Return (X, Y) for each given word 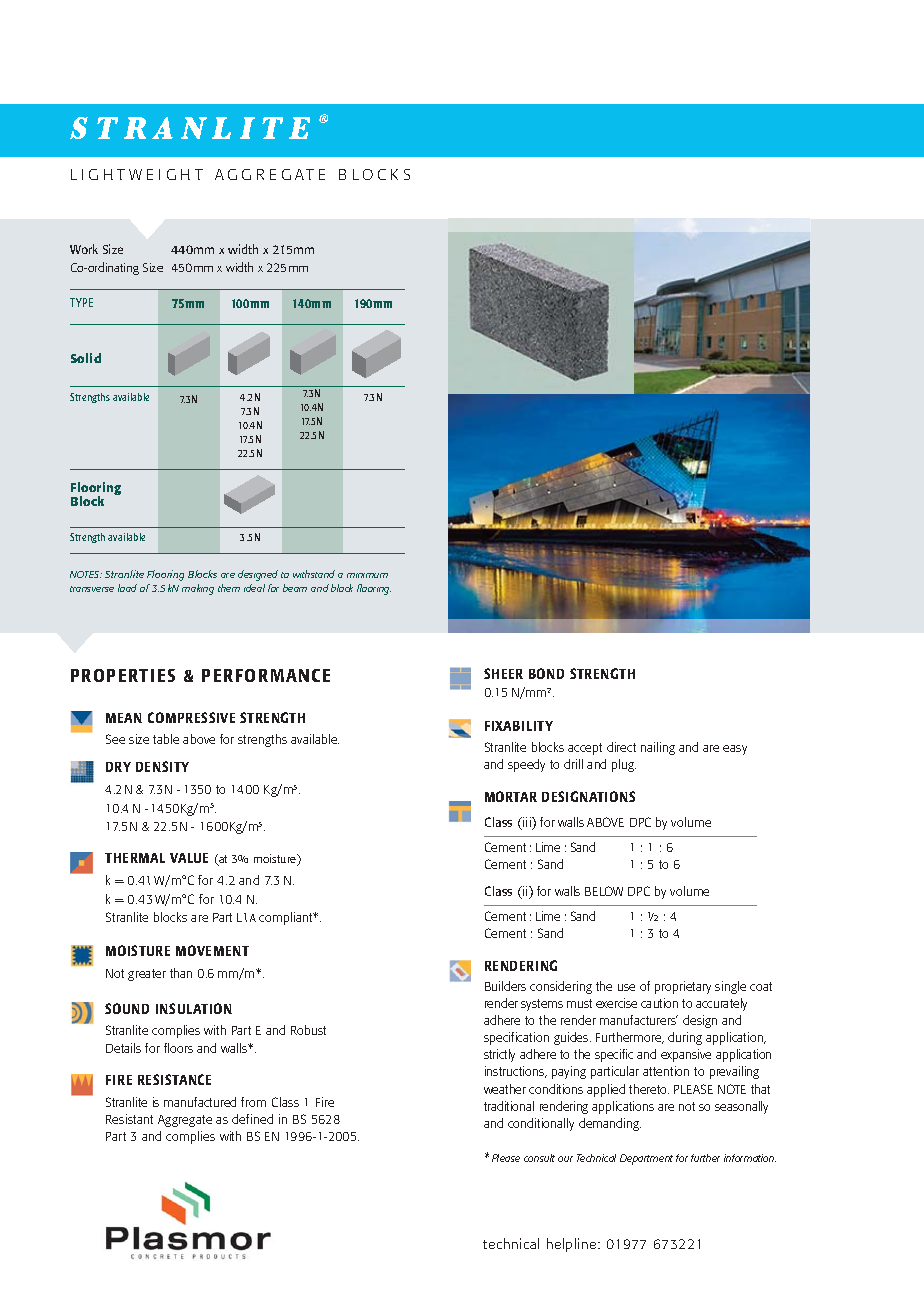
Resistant (129, 1119)
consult (539, 1158)
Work (84, 249)
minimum (367, 575)
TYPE (81, 302)
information (750, 1158)
